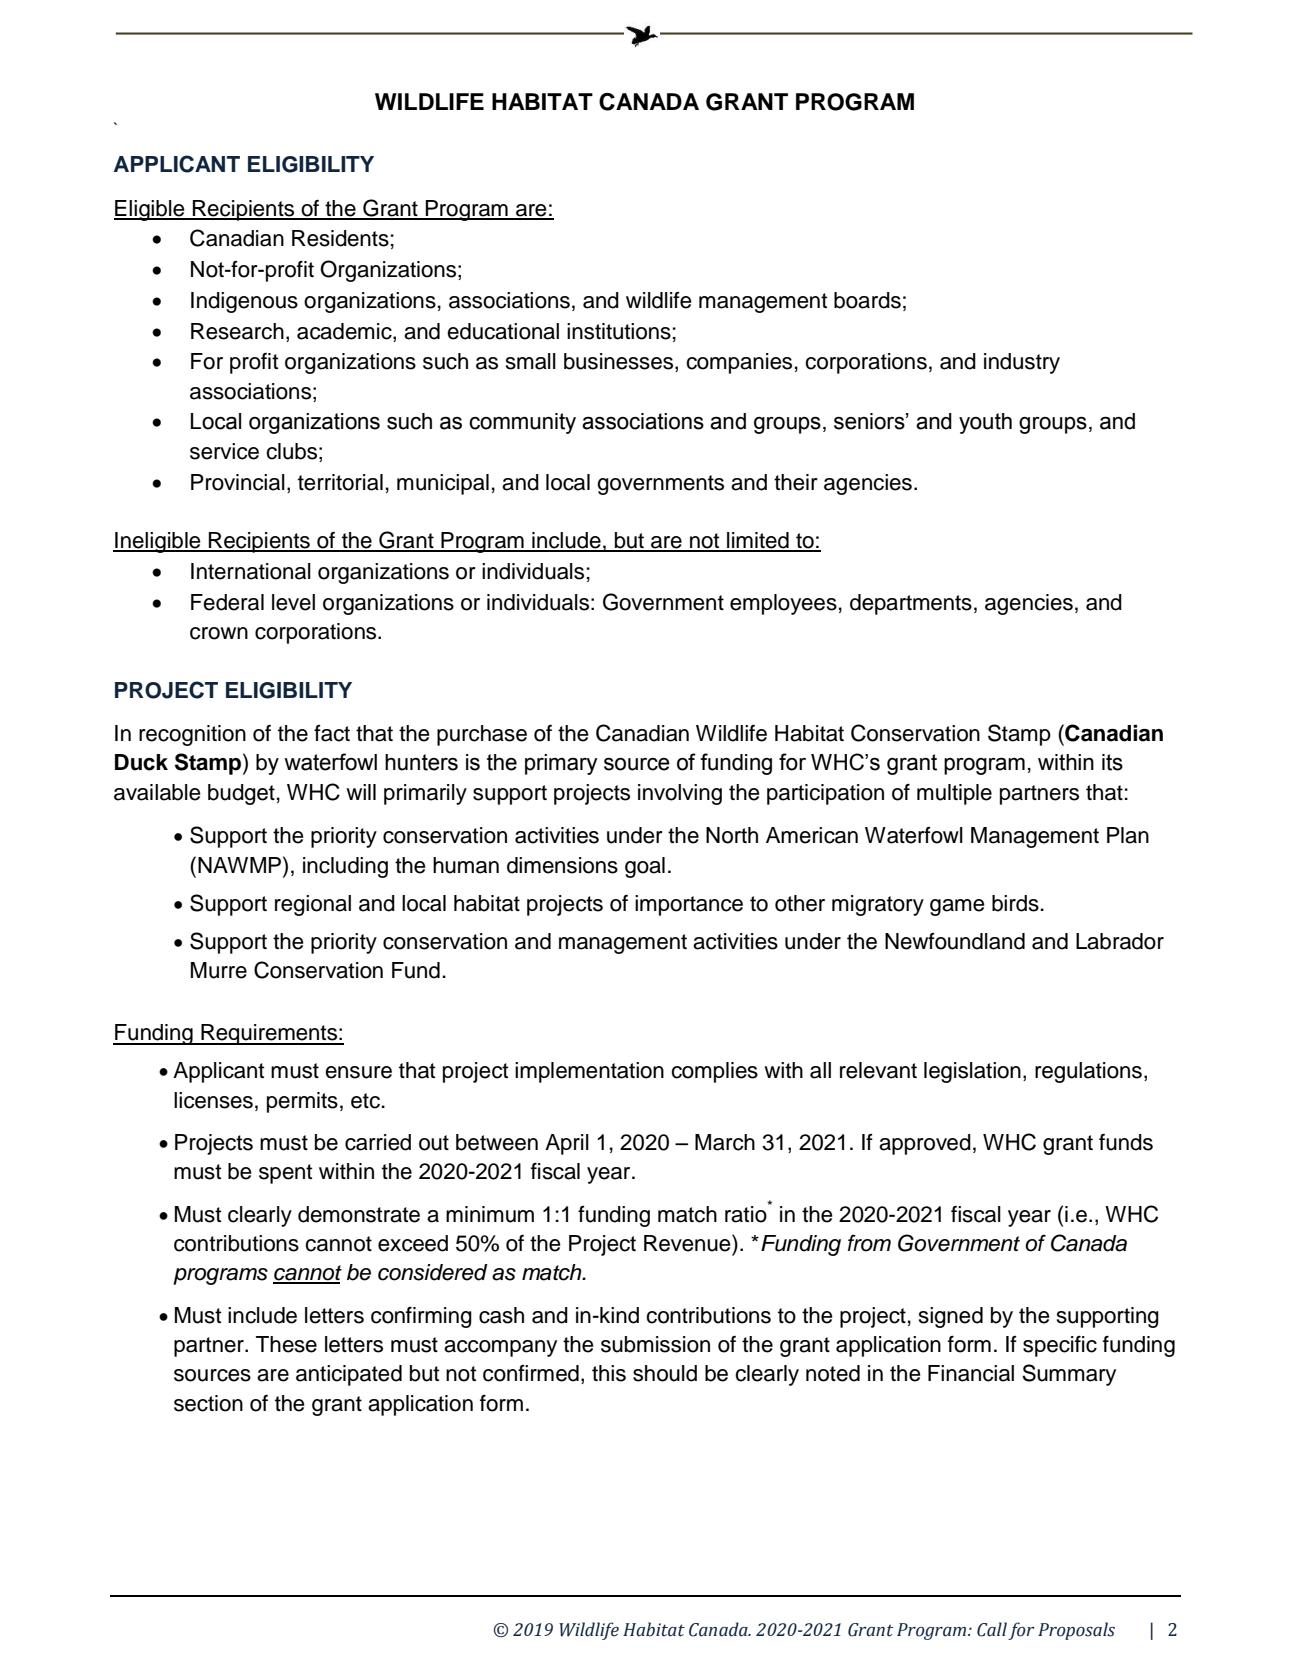 This page has height=1671, width=1291. Describe the element at coordinates (285, 1174) in the page. I see `spent` at that location.
